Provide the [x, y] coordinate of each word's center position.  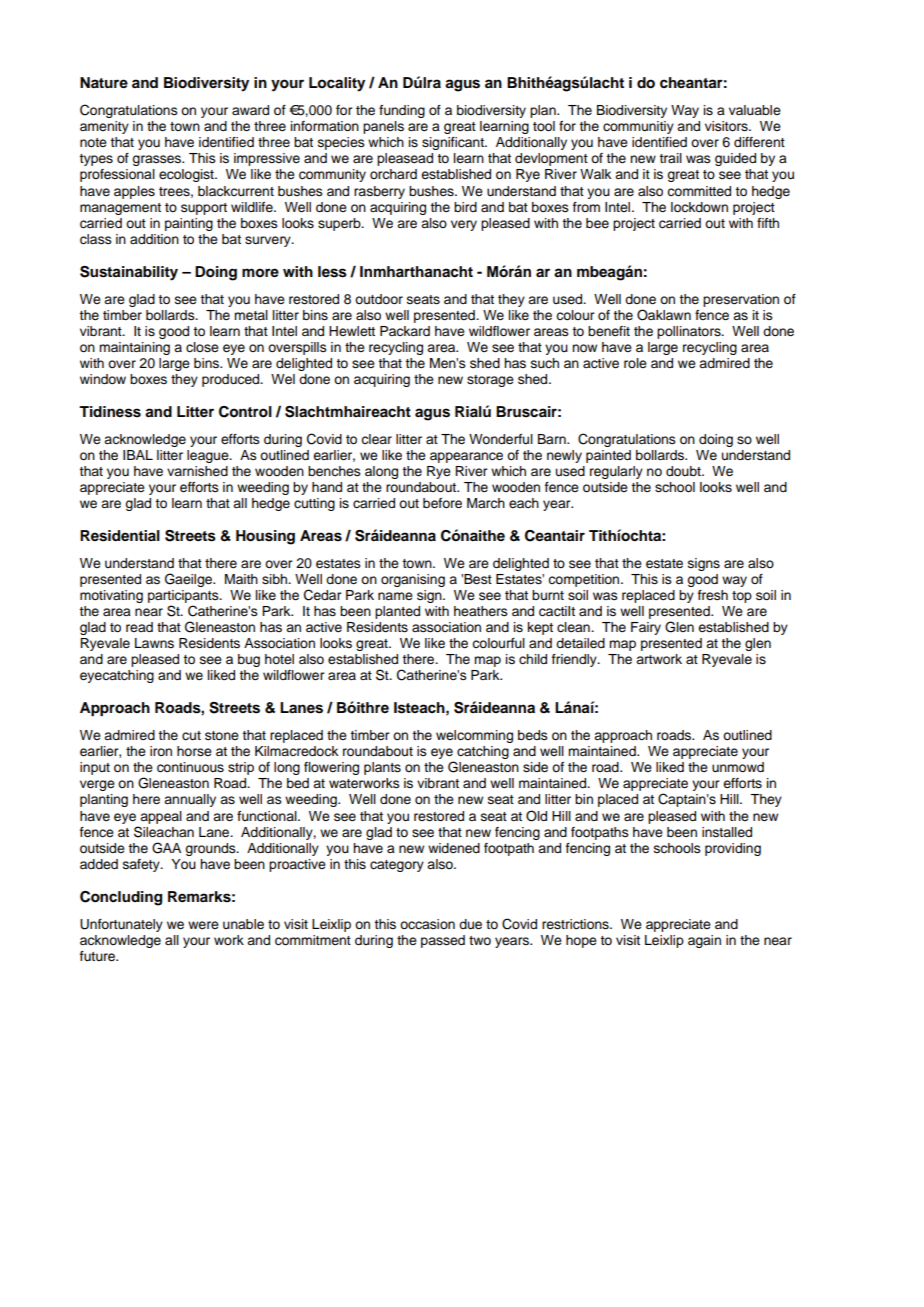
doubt [684, 471]
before [442, 503]
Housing [265, 537]
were [203, 925]
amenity [104, 127]
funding [402, 111]
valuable [755, 110]
